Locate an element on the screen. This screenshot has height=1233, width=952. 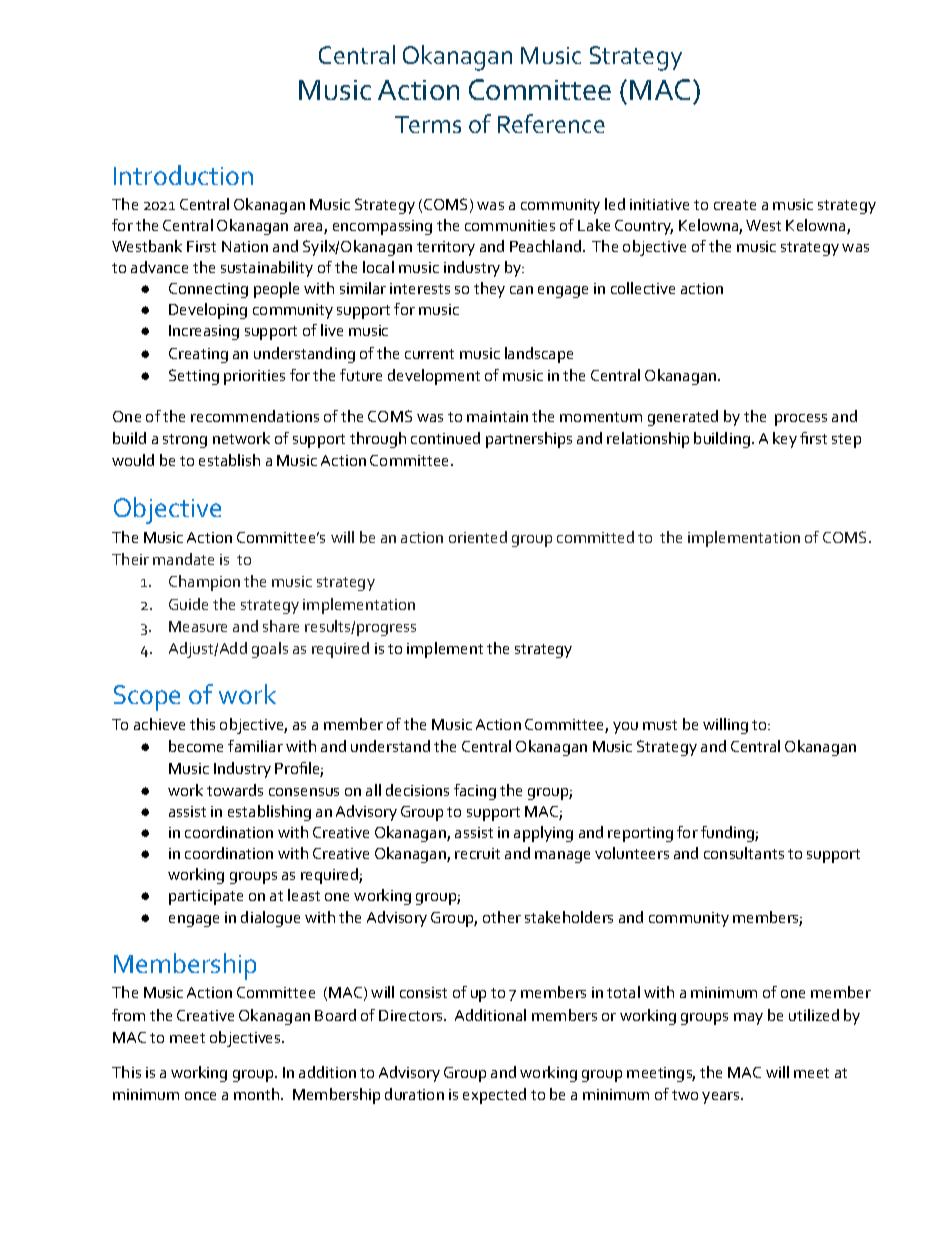
once is located at coordinates (200, 1096).
